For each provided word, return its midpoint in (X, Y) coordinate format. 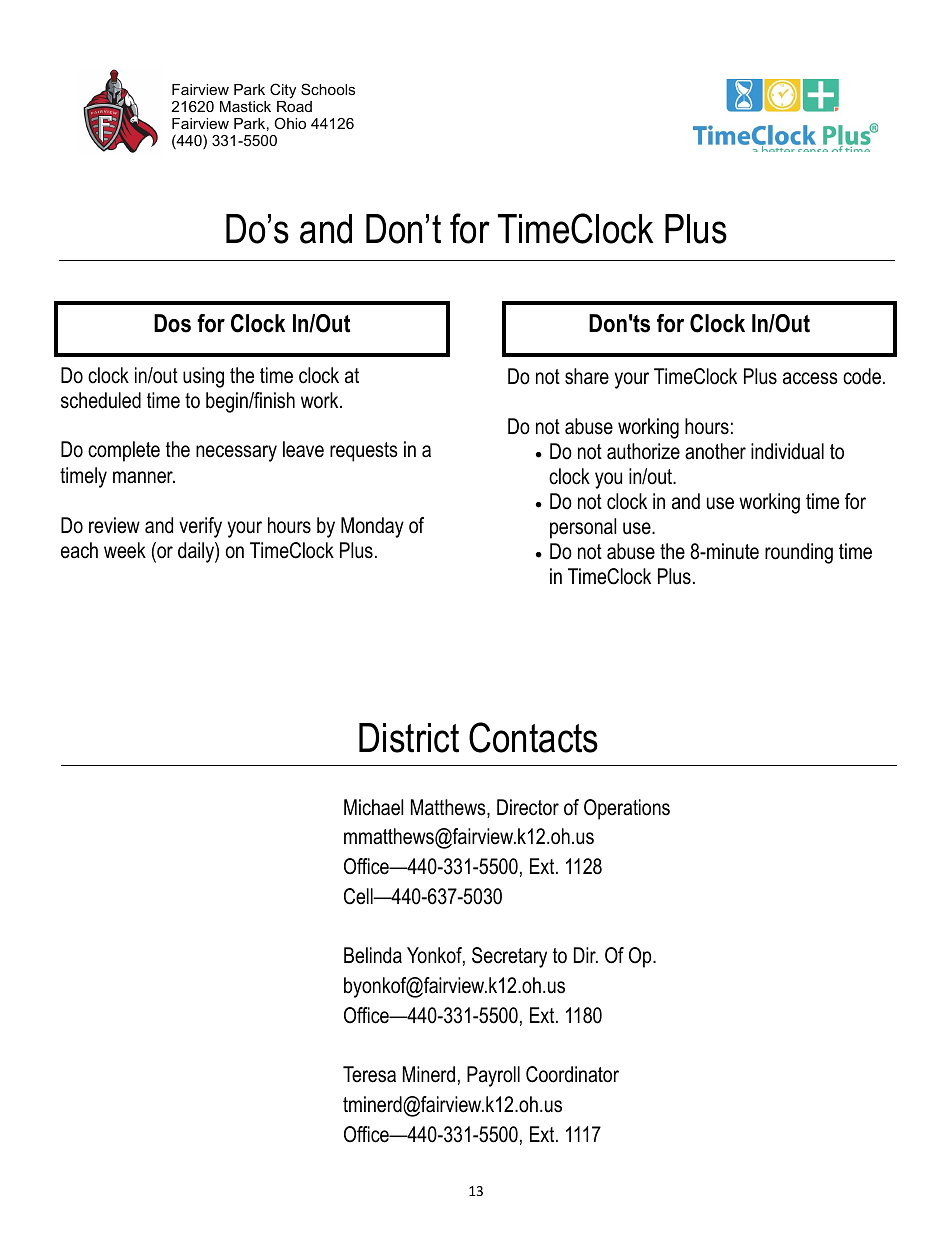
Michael (373, 807)
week (125, 550)
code (862, 376)
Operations (627, 809)
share (587, 376)
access (810, 378)
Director (528, 807)
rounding (799, 553)
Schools (328, 89)
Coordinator (572, 1074)
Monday (372, 527)
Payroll (493, 1076)
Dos (172, 323)
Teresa (369, 1074)
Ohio (290, 123)
